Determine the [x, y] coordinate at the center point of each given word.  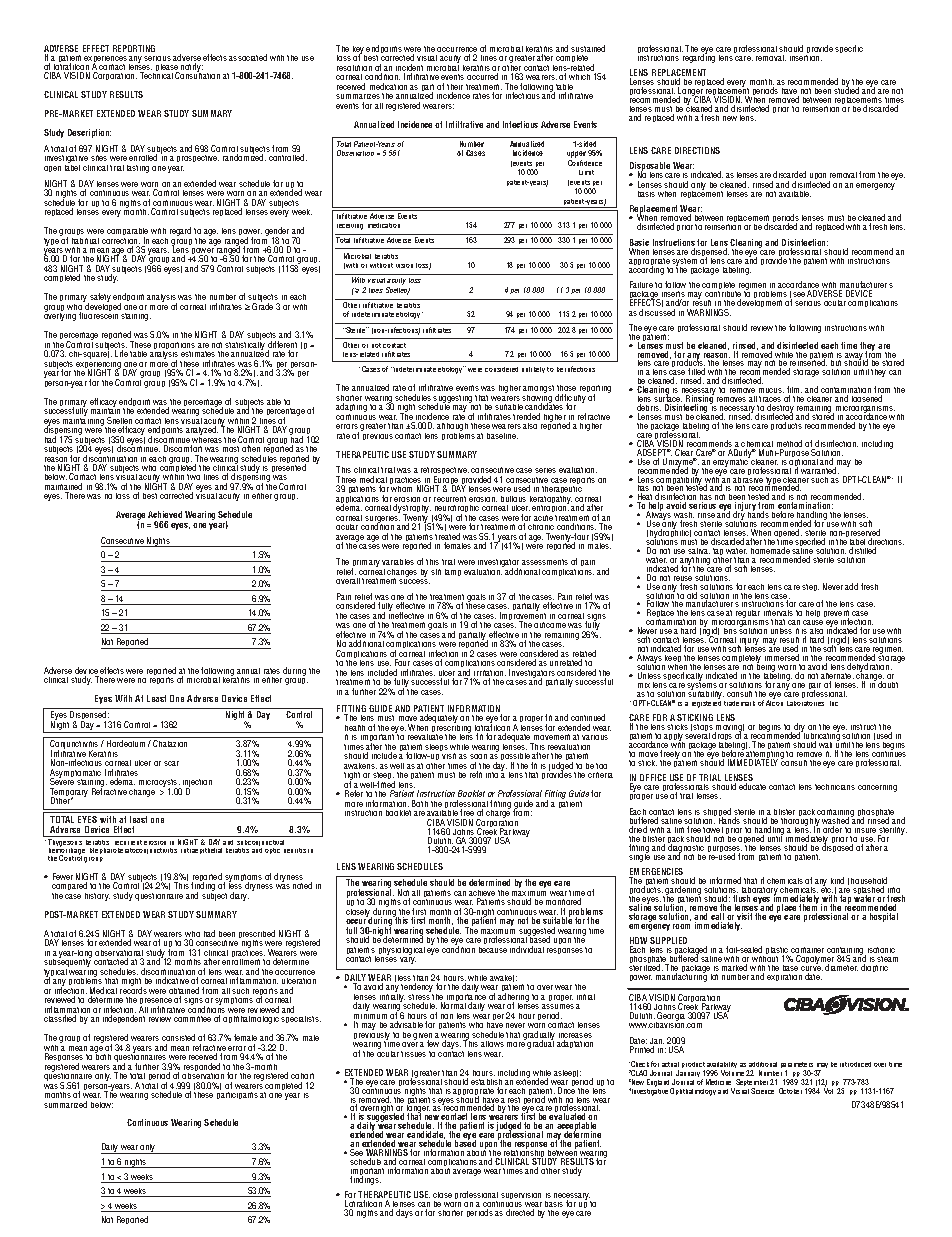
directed [520, 1212]
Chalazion [170, 743]
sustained [588, 48]
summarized [65, 1104]
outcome [550, 625]
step [810, 587]
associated [248, 57]
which [579, 77]
